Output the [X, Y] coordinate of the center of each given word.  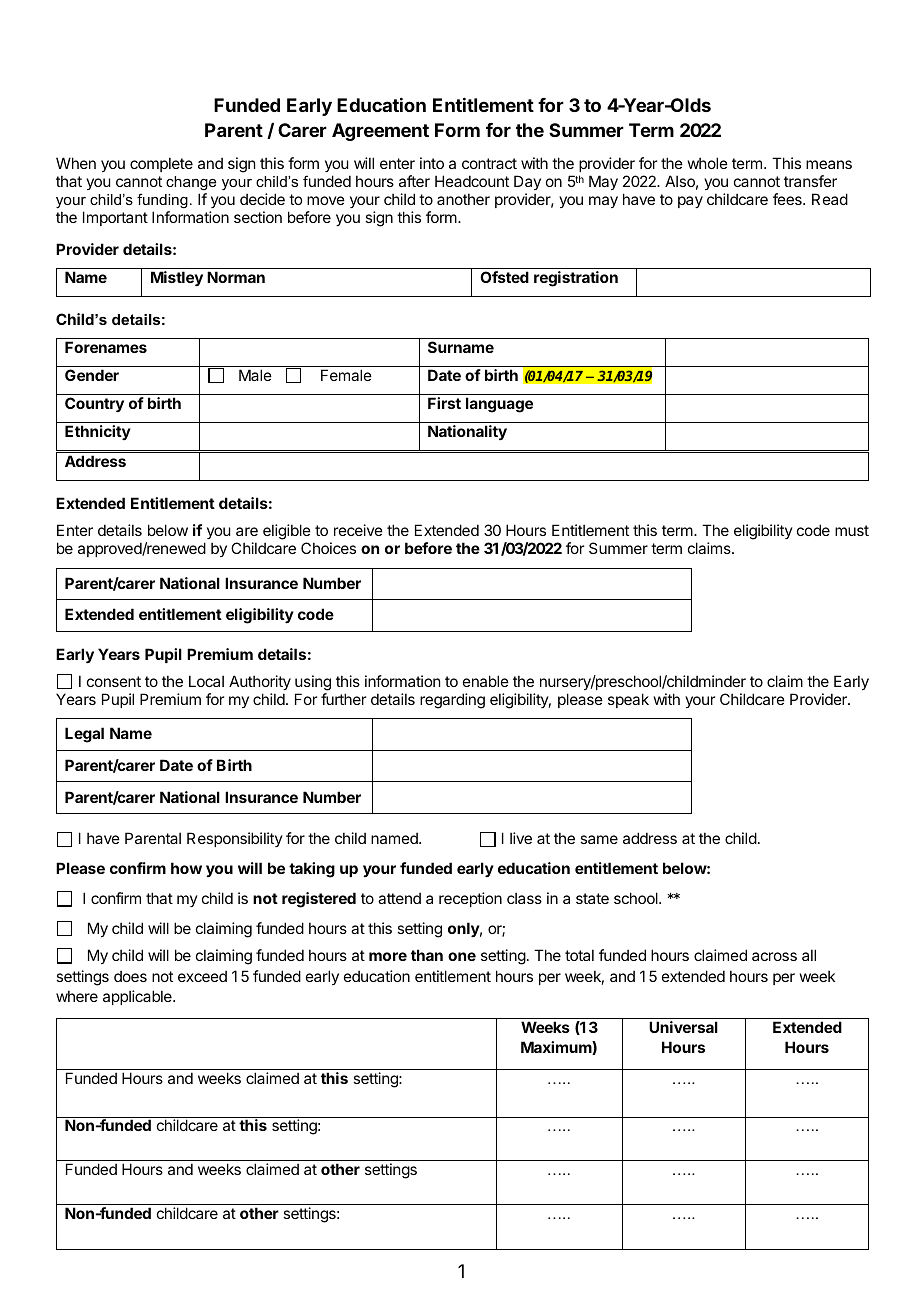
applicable [138, 997]
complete [161, 164]
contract [489, 163]
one [462, 956]
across [774, 956]
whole [708, 163]
